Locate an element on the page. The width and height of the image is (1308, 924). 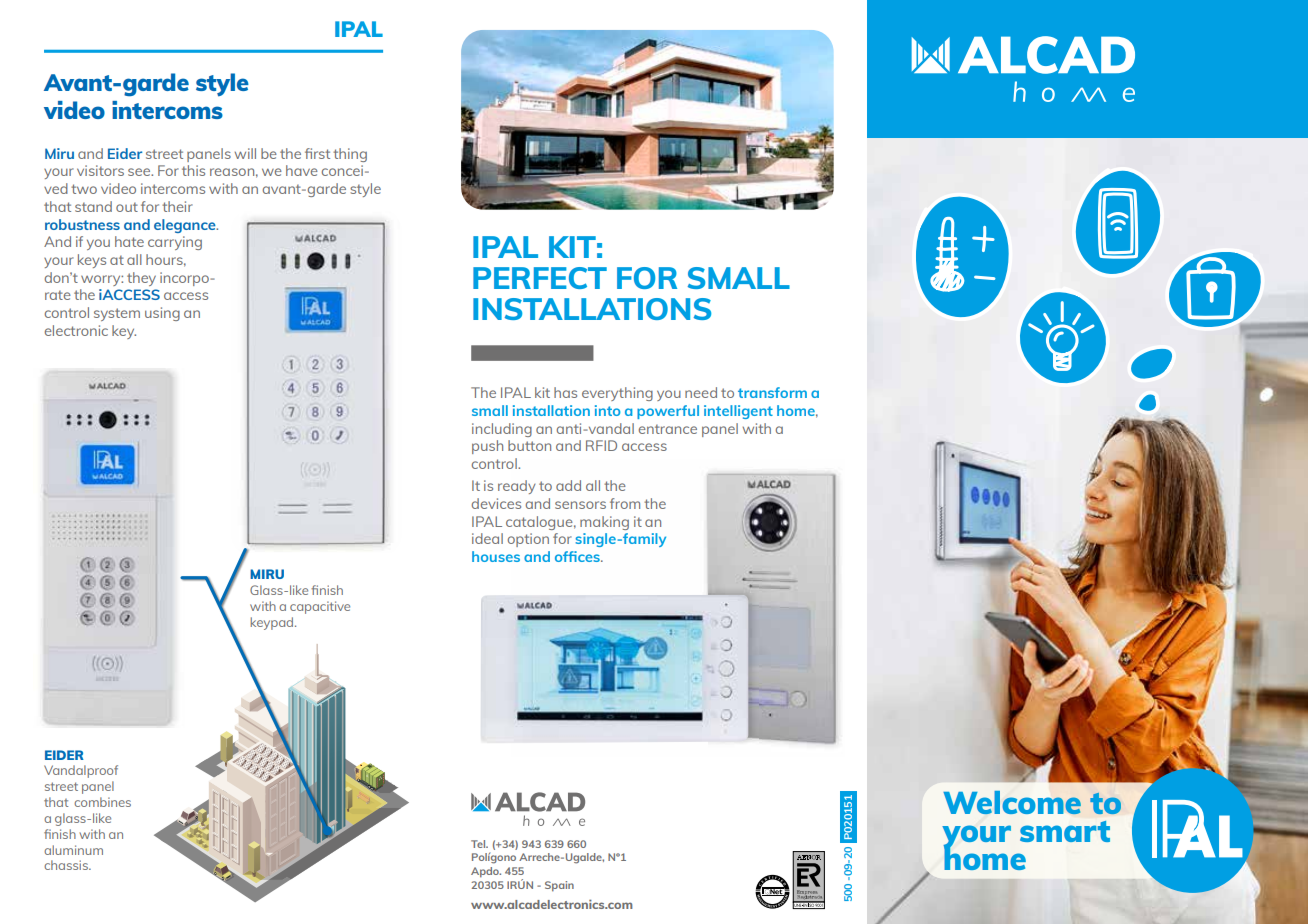
PERFECT is located at coordinates (540, 278).
